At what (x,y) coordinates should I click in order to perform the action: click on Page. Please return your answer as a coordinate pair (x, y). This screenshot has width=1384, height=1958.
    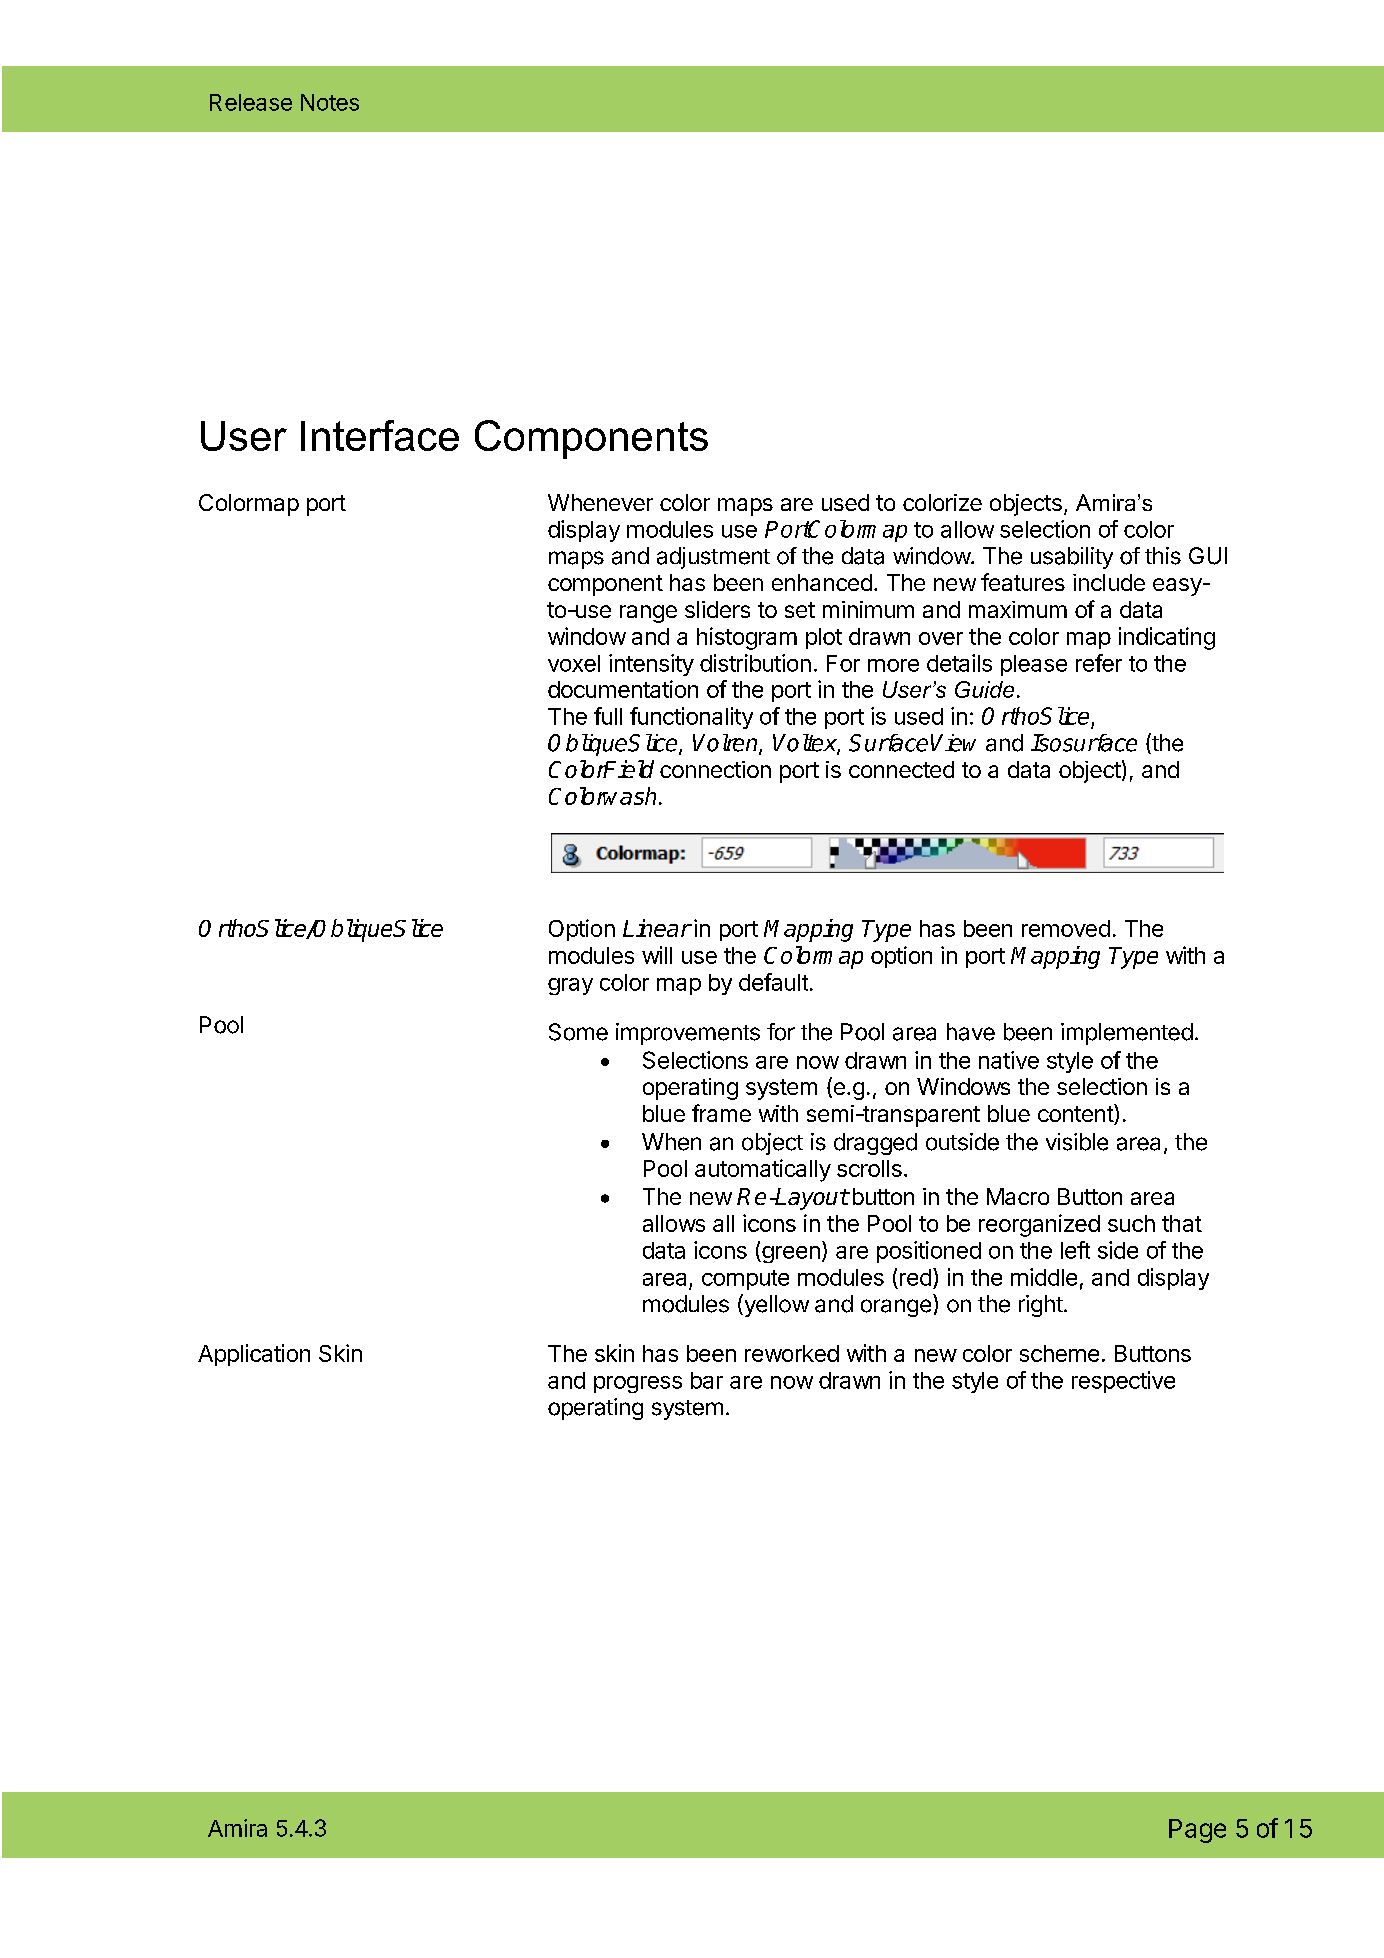
    Looking at the image, I should click on (1197, 1831).
